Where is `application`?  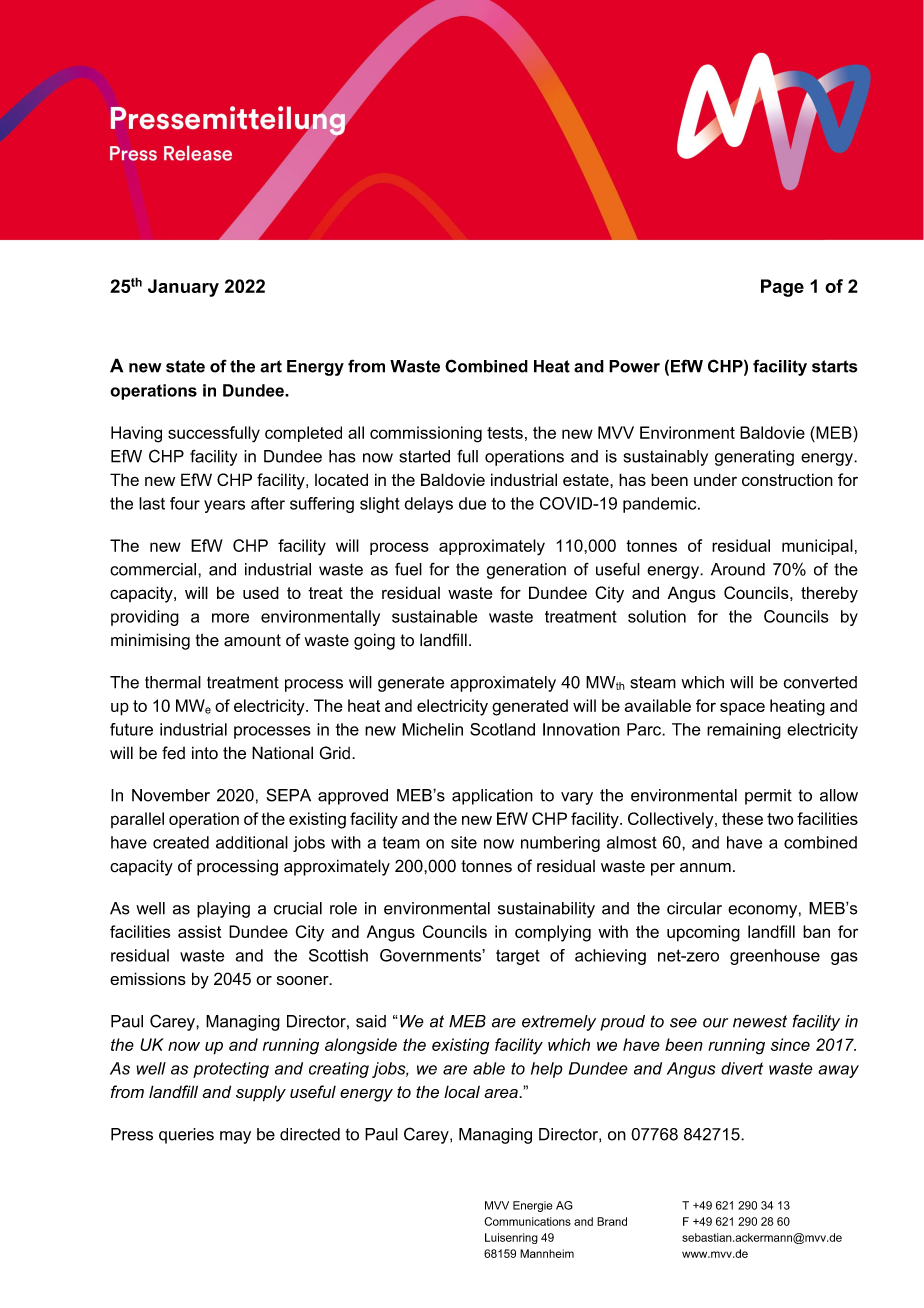 application is located at coordinates (492, 797).
